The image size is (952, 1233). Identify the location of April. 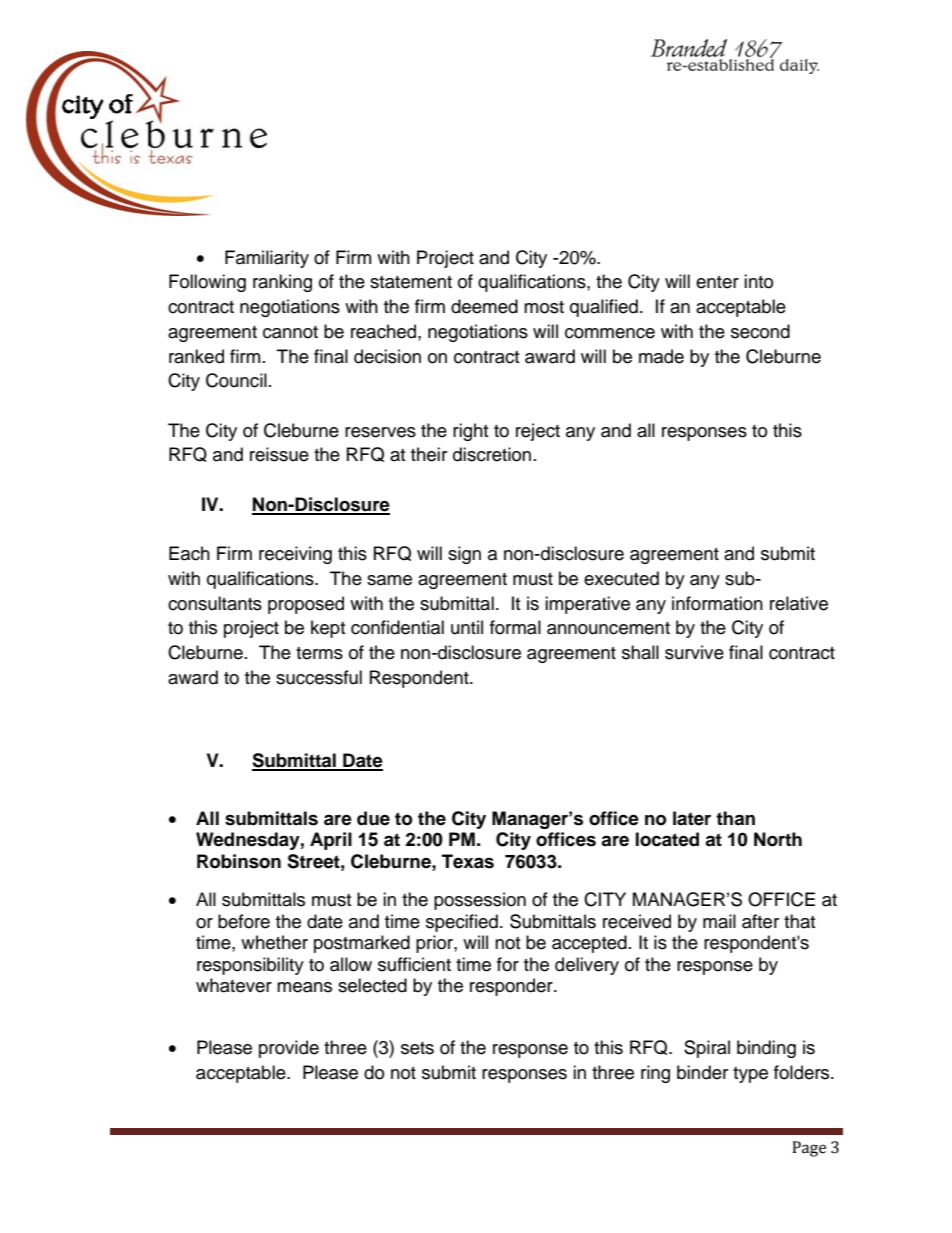
(331, 841).
